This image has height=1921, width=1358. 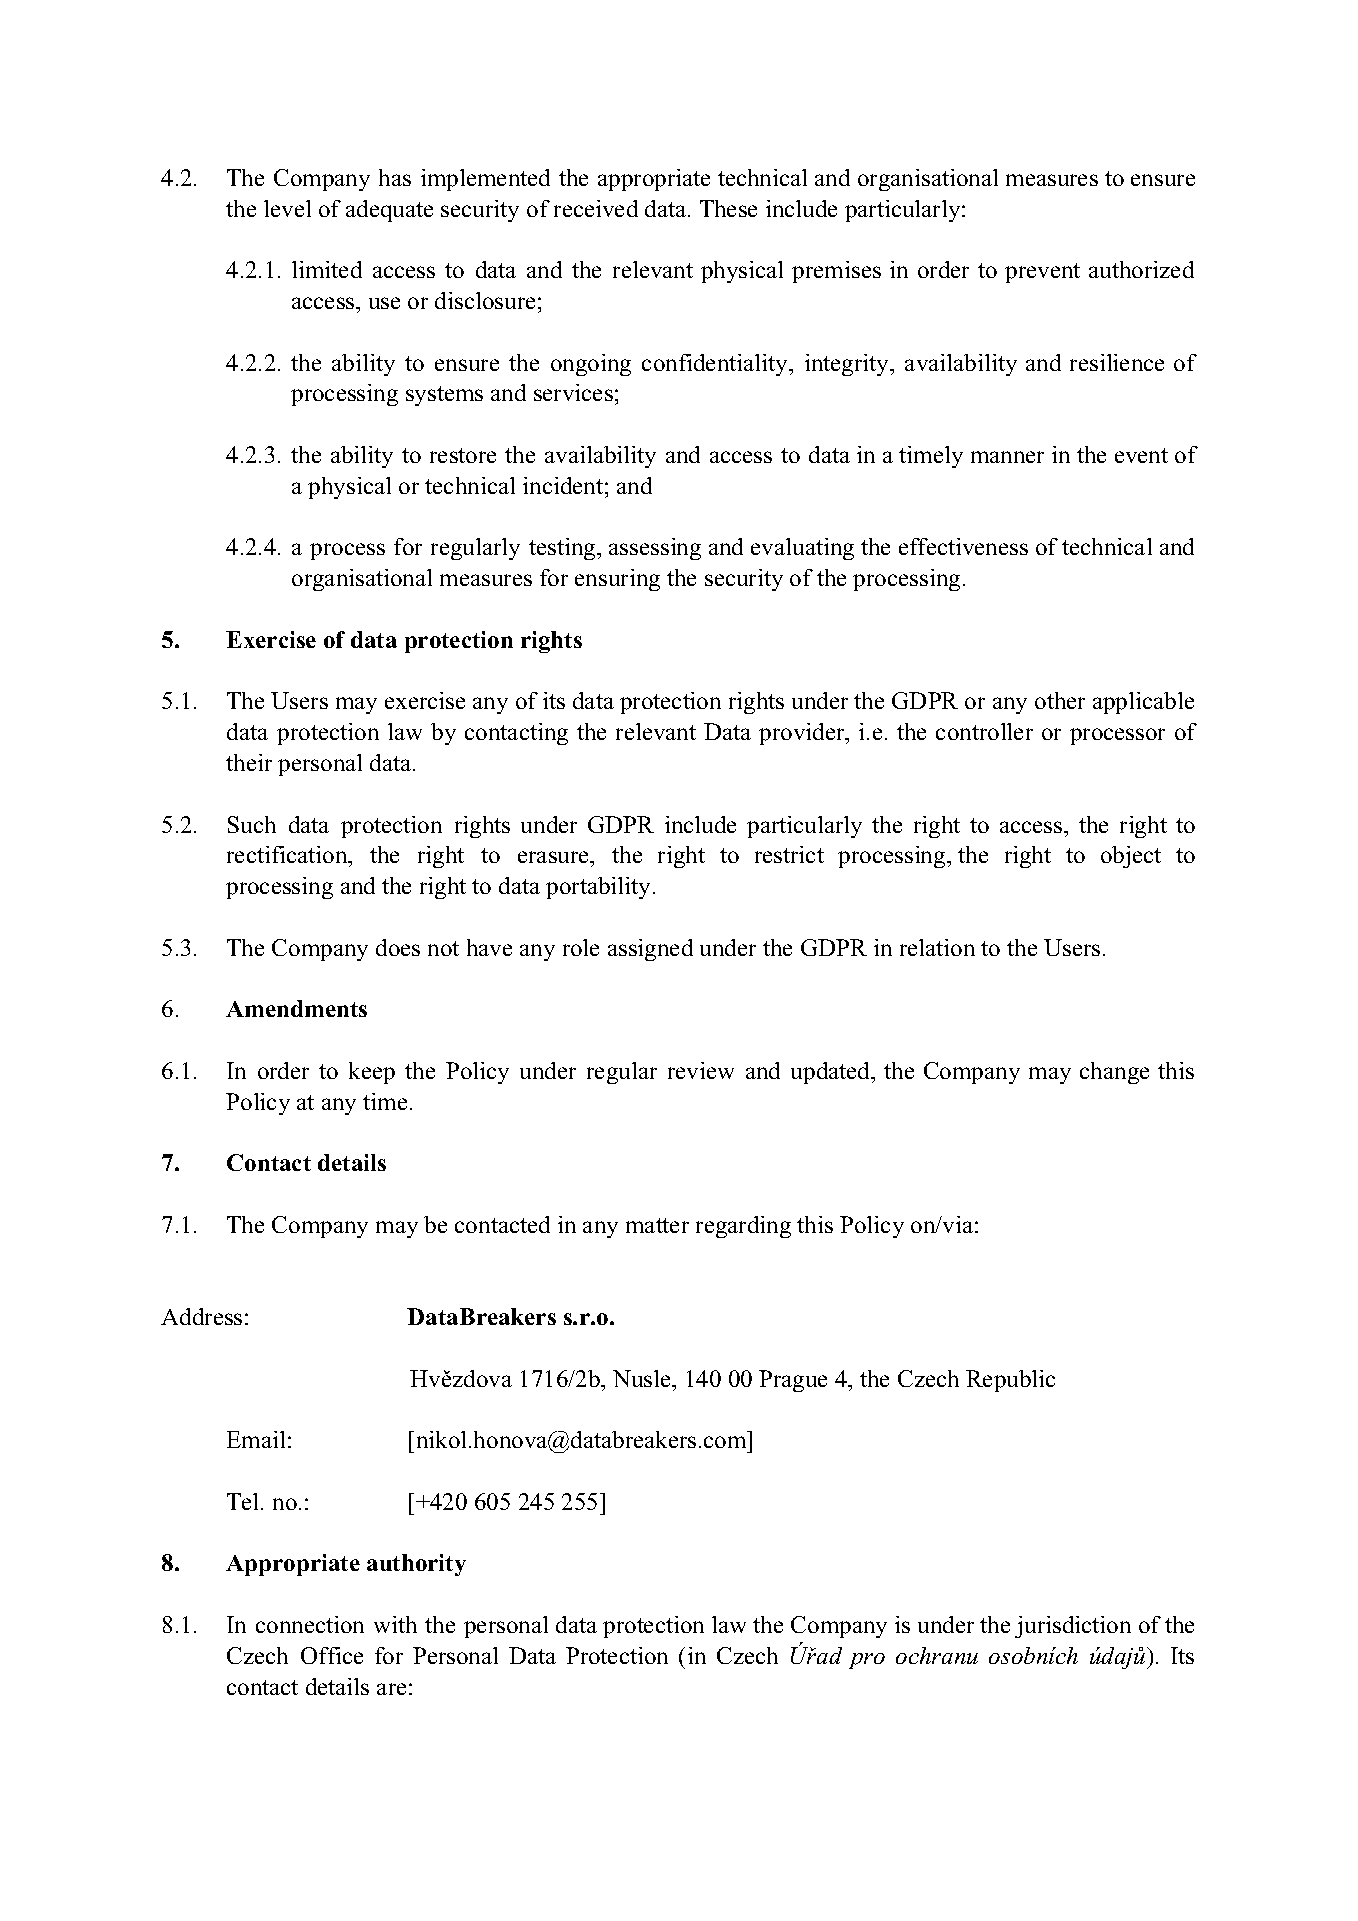 What do you see at coordinates (201, 1316) in the image?
I see `Address` at bounding box center [201, 1316].
